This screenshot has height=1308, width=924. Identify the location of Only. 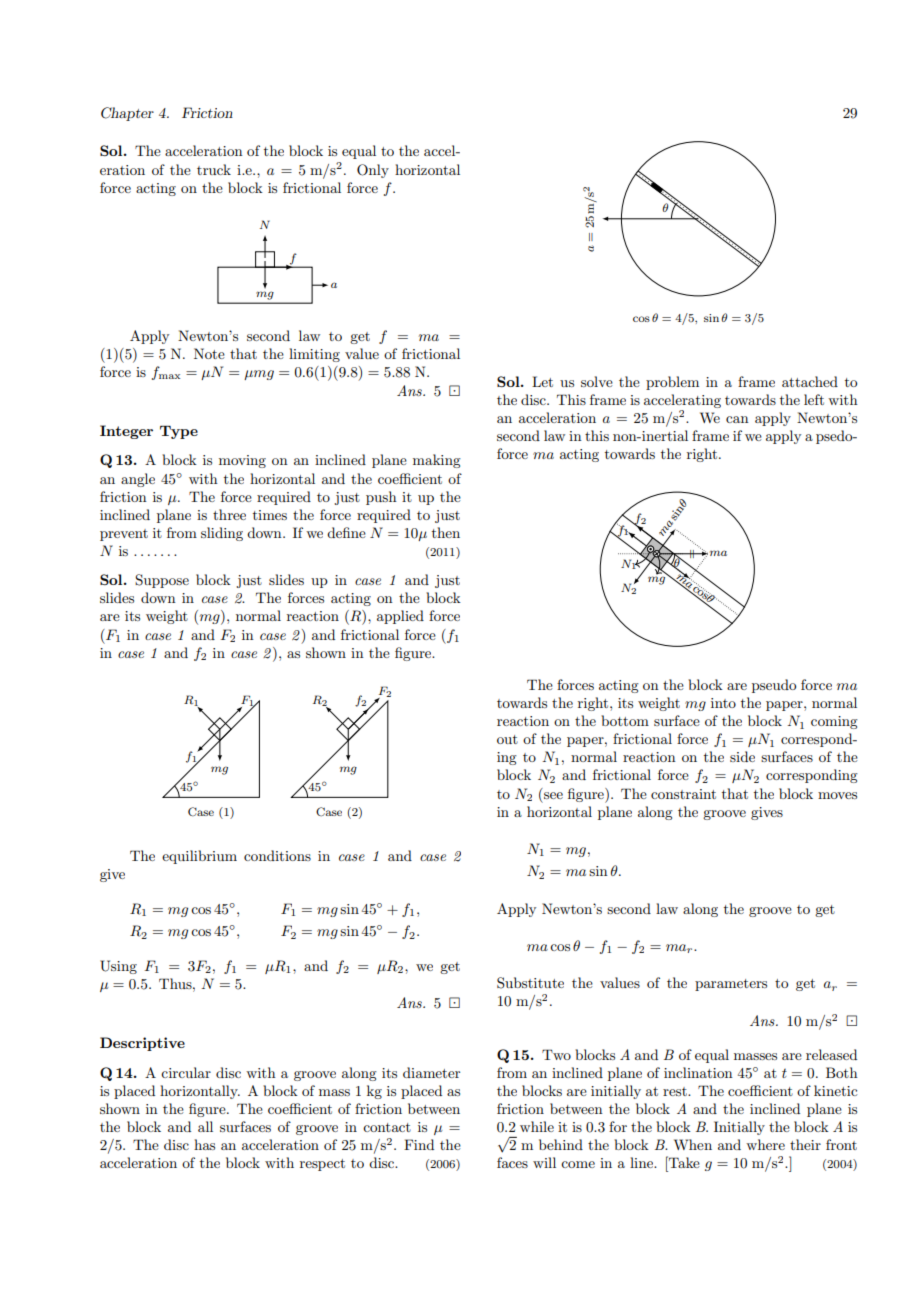
(373, 171).
